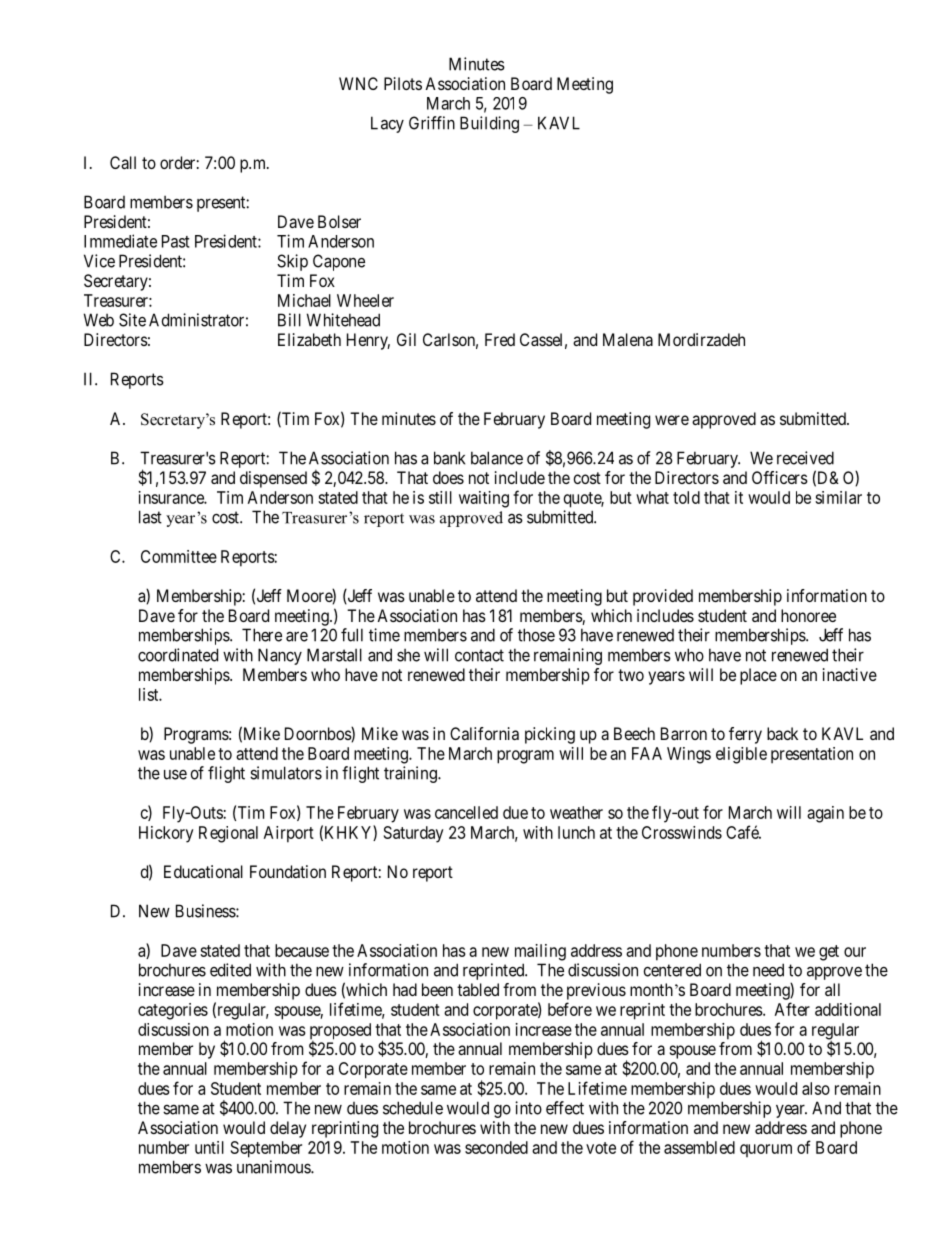  I want to click on Hickory, so click(166, 834).
